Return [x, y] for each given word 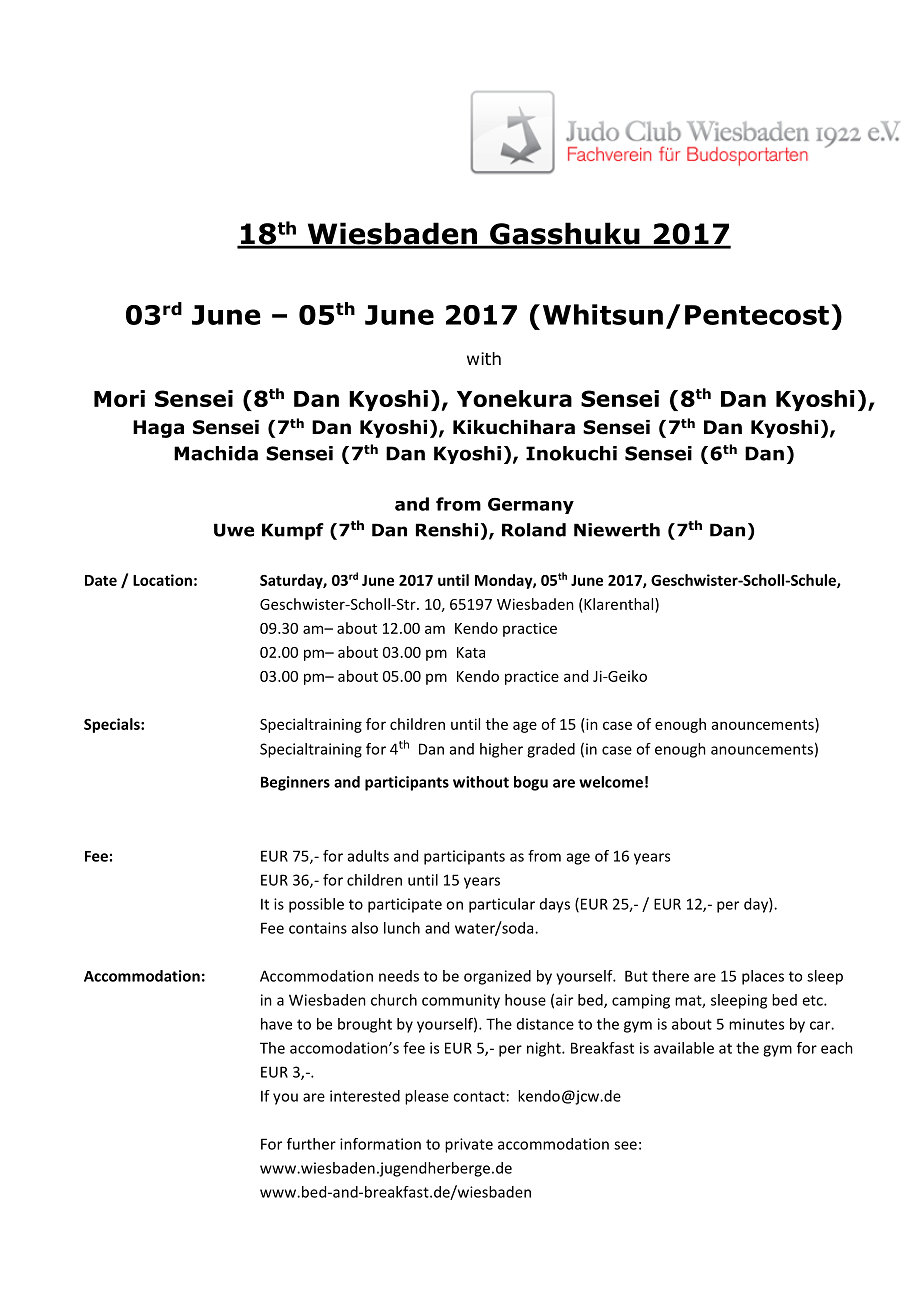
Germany [531, 506]
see [625, 1145]
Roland [534, 530]
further [311, 1144]
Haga [158, 429]
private [469, 1145]
